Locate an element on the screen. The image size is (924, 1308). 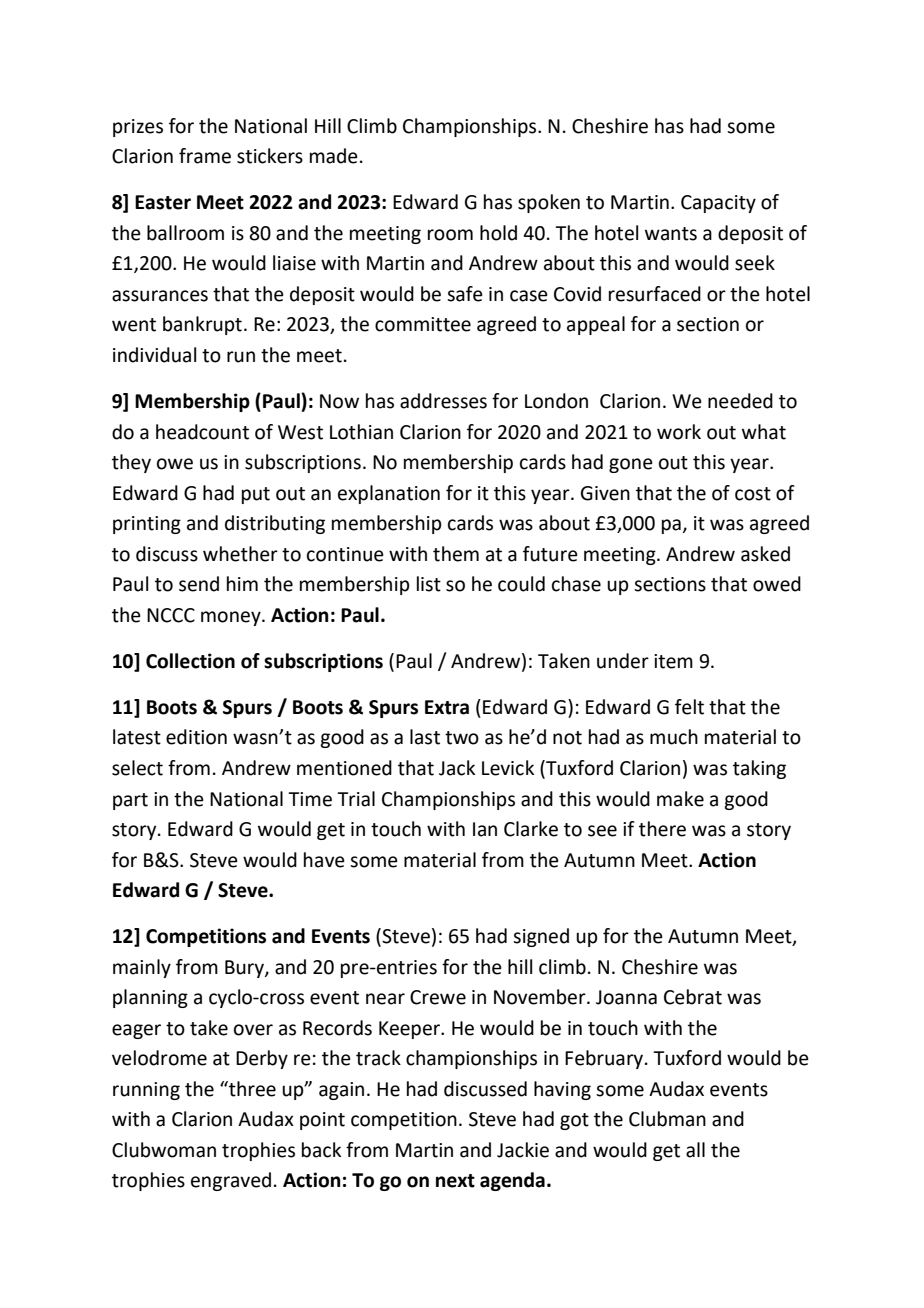
Extra is located at coordinates (447, 707).
